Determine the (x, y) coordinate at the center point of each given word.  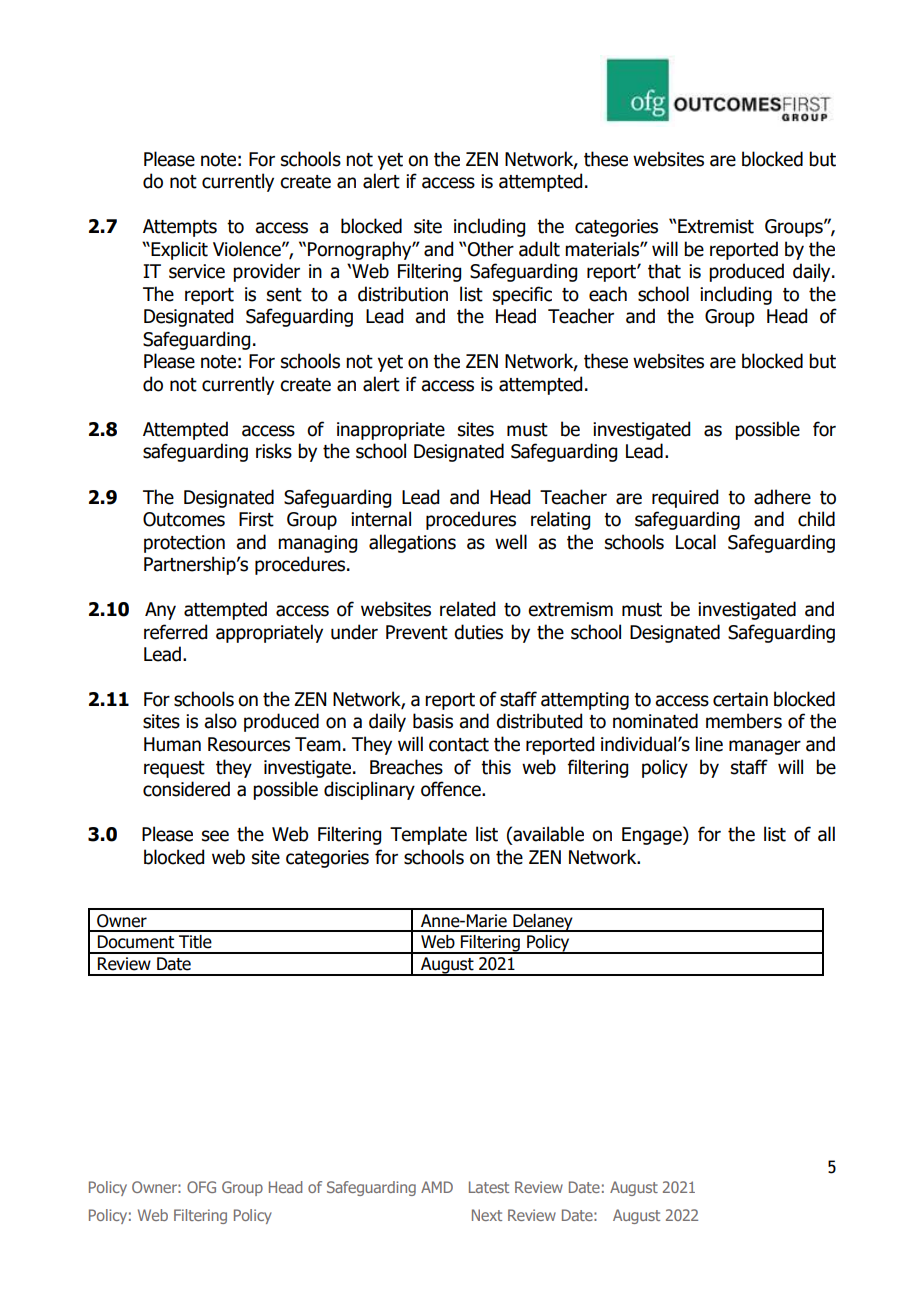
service (197, 271)
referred (175, 632)
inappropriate (391, 431)
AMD (437, 1187)
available (547, 835)
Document (136, 942)
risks (274, 451)
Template (428, 835)
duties (478, 632)
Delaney (543, 923)
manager (765, 747)
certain (740, 699)
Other (491, 249)
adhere (782, 497)
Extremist (716, 226)
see (215, 836)
